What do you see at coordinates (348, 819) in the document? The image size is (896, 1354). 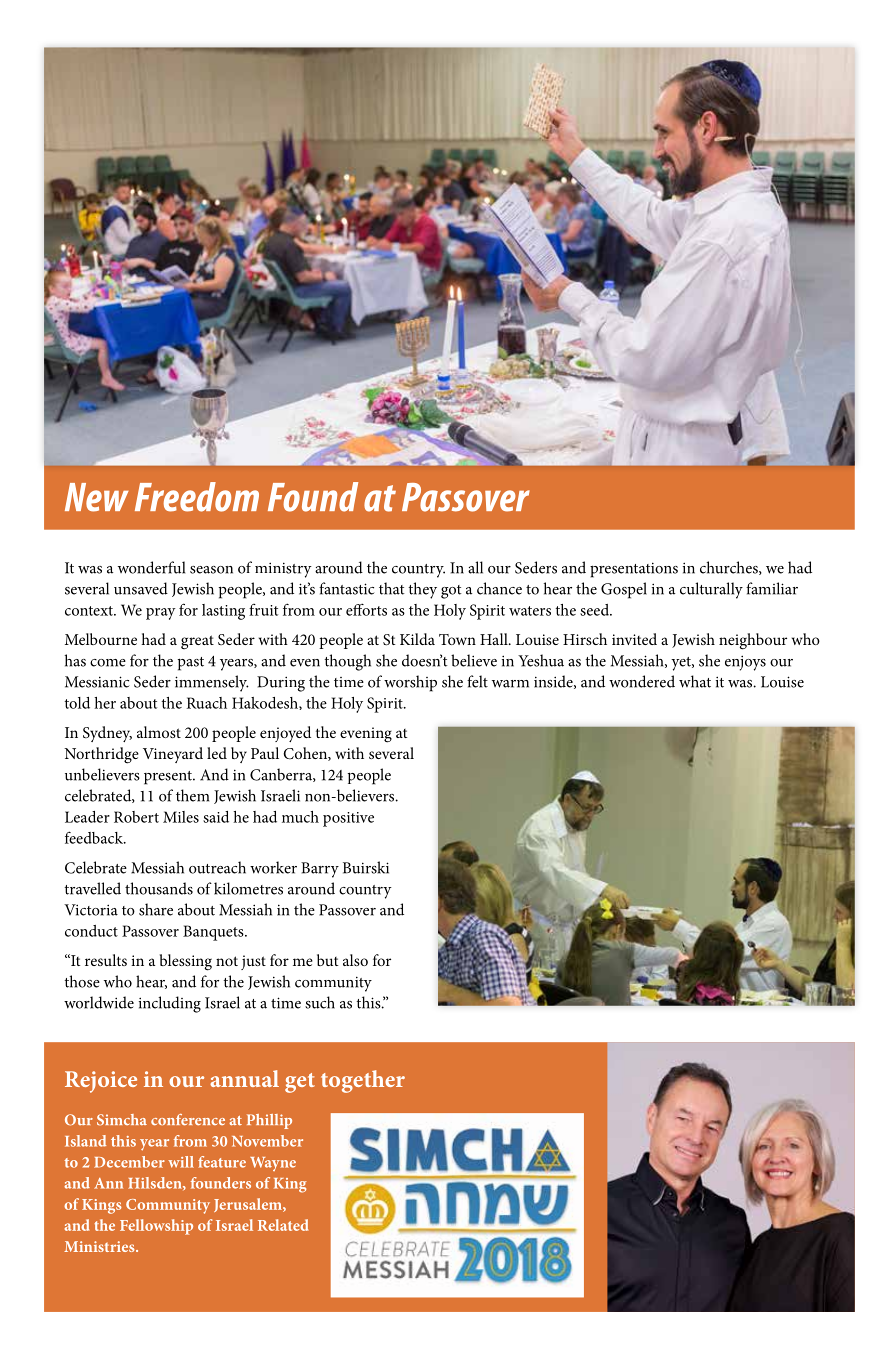 I see `positive` at bounding box center [348, 819].
